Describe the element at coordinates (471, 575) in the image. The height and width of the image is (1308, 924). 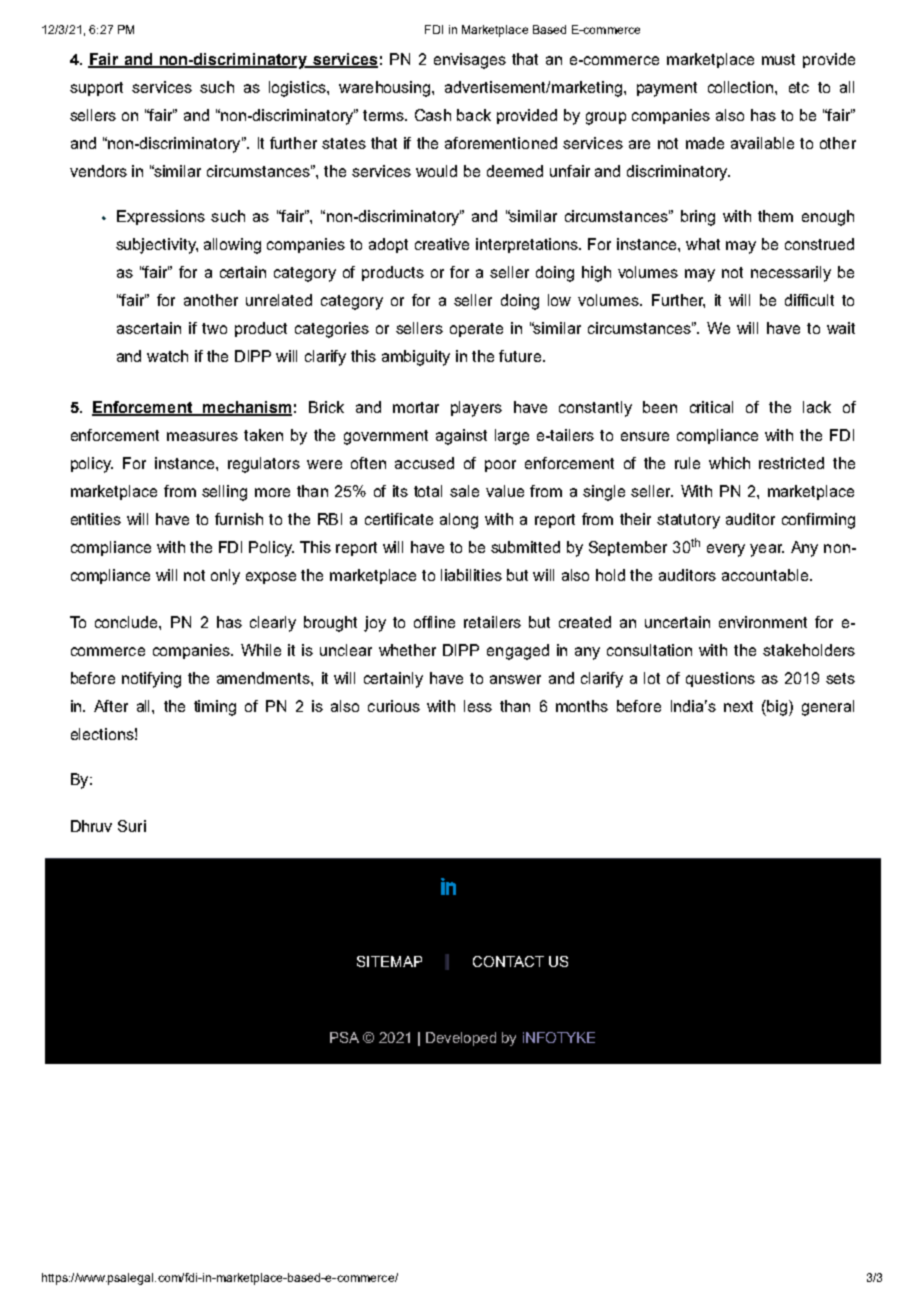
I see `liabilities` at that location.
